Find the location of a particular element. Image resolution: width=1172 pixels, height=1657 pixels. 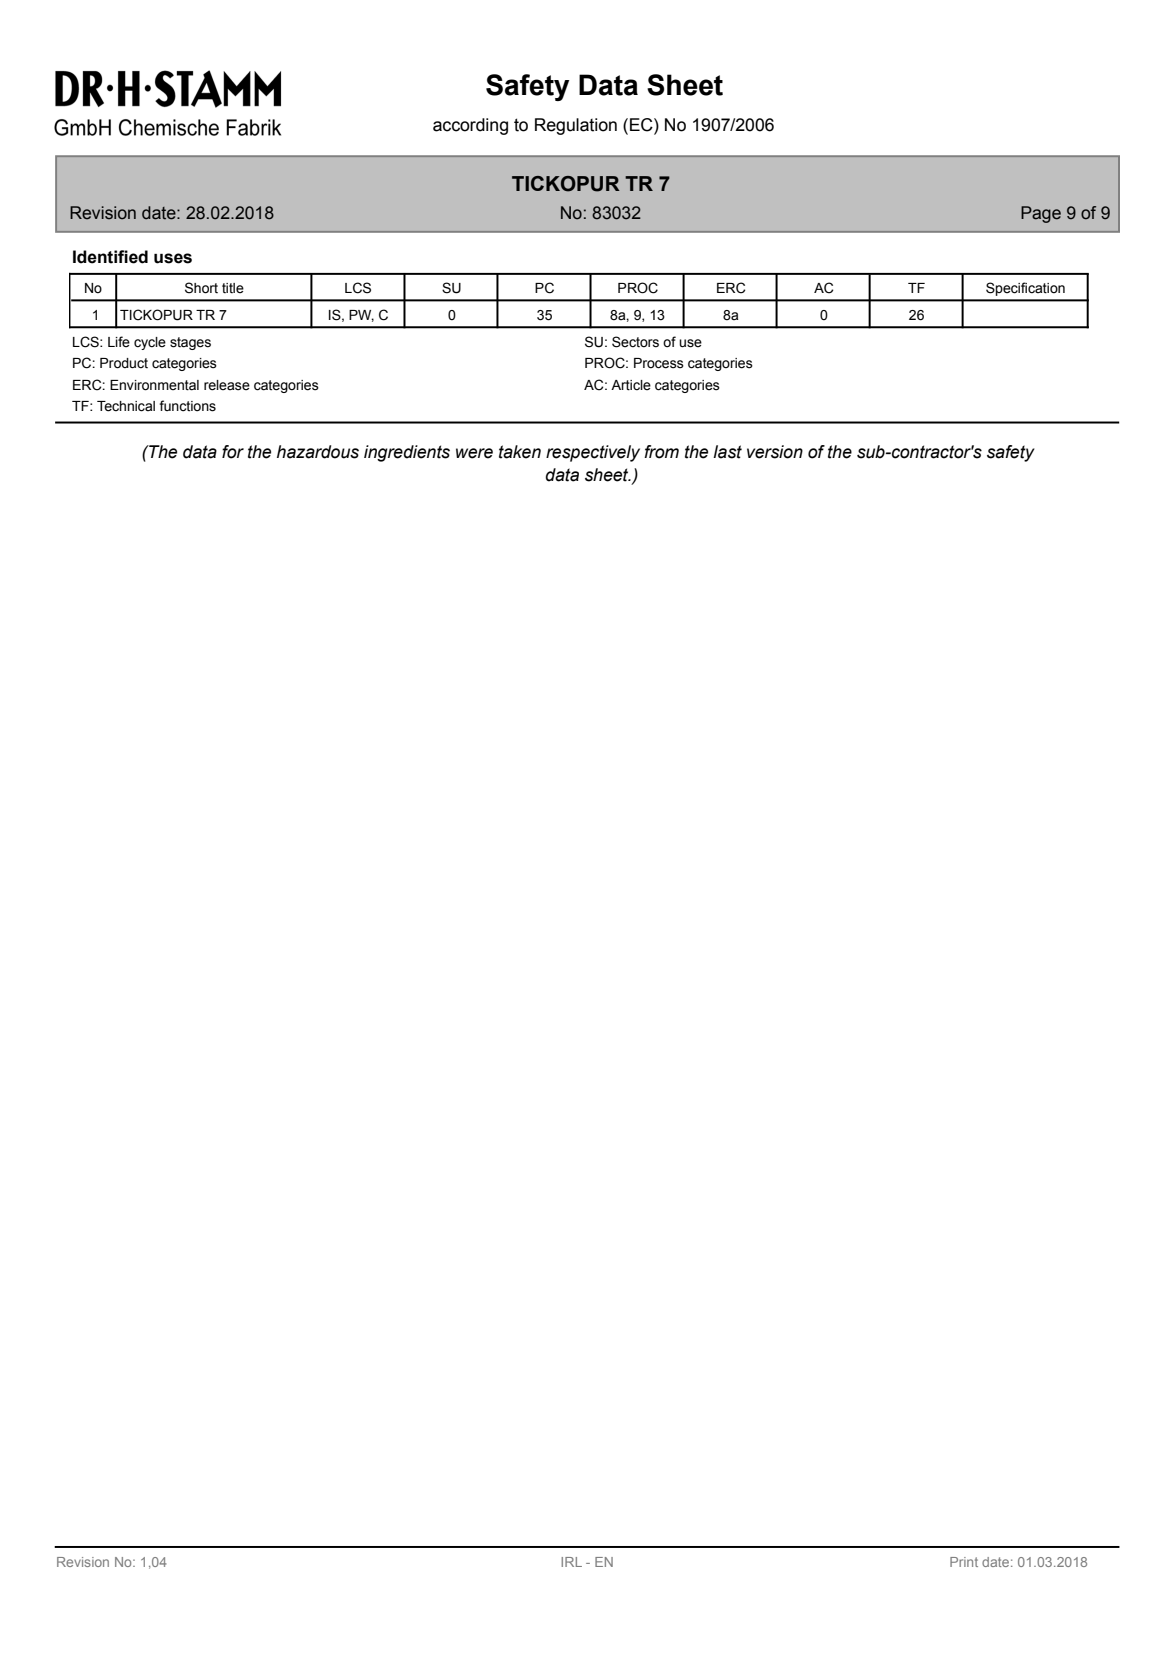

Page is located at coordinates (1041, 214).
